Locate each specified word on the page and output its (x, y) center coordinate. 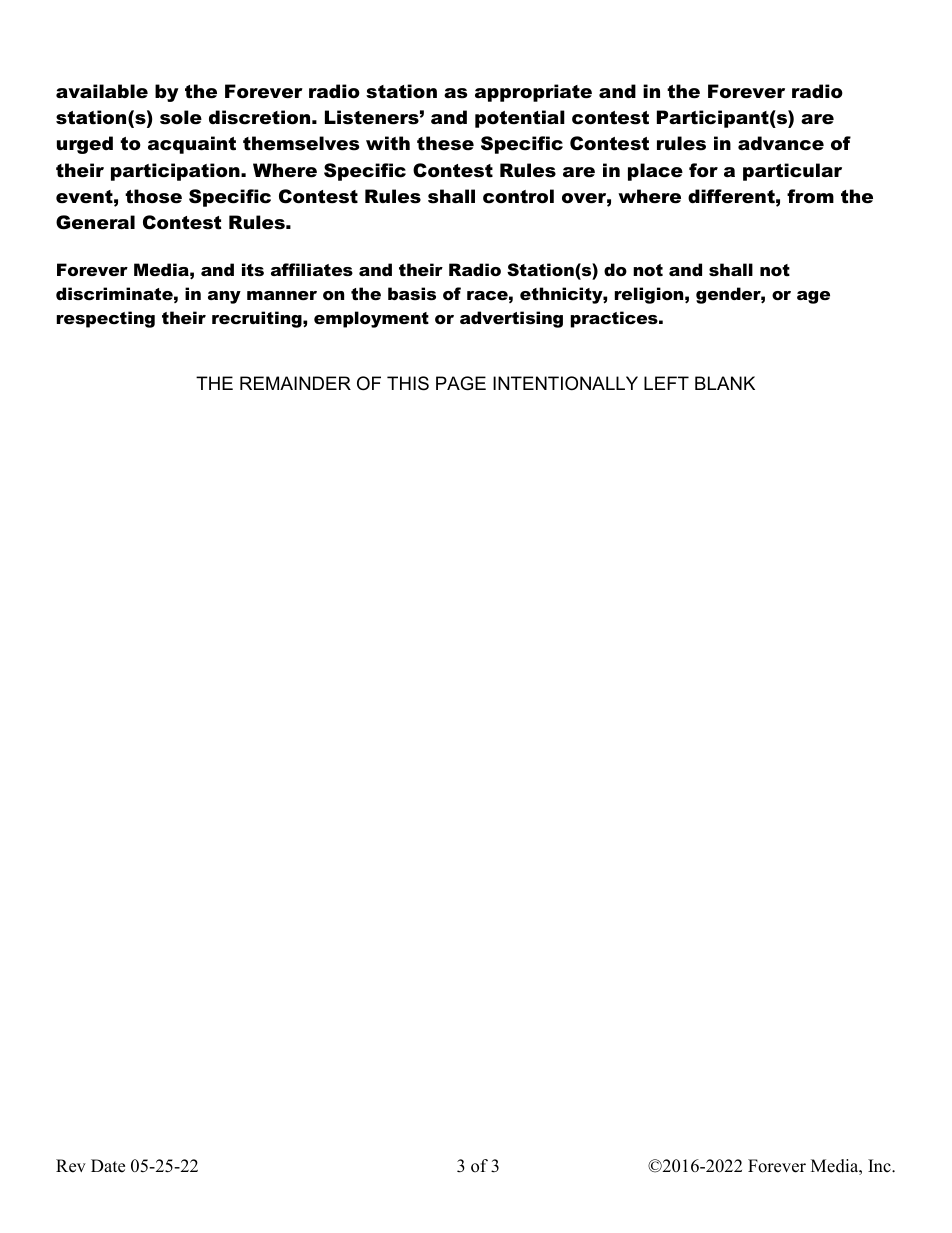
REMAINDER (295, 383)
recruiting (258, 319)
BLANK (725, 383)
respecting (106, 319)
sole (181, 117)
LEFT (666, 383)
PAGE (461, 383)
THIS (408, 383)
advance (781, 143)
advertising (511, 319)
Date (108, 1166)
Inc (880, 1166)
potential (520, 119)
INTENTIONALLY (565, 383)
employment (371, 319)
